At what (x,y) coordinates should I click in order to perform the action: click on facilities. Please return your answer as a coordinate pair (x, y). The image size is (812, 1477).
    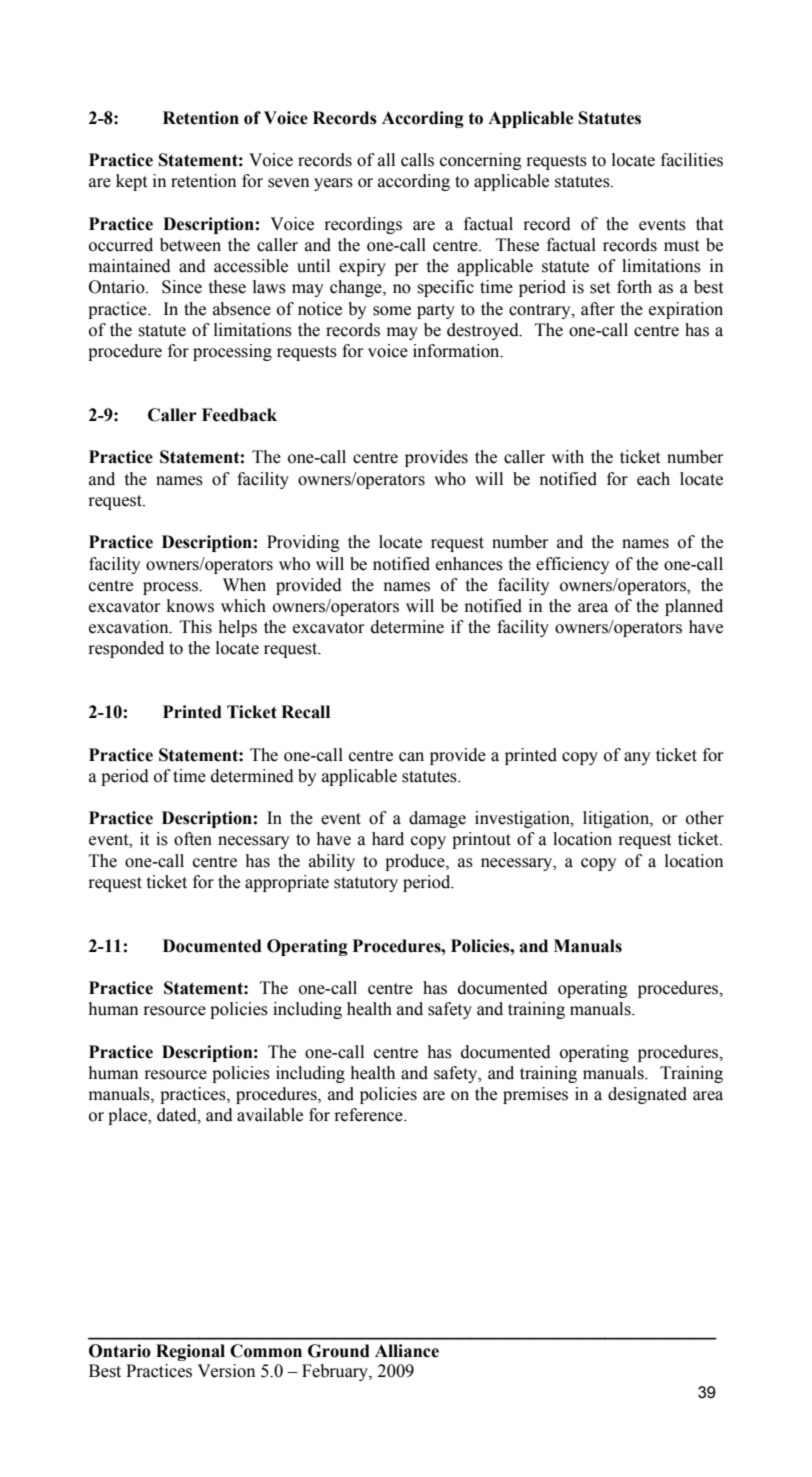
    Looking at the image, I should click on (692, 160).
